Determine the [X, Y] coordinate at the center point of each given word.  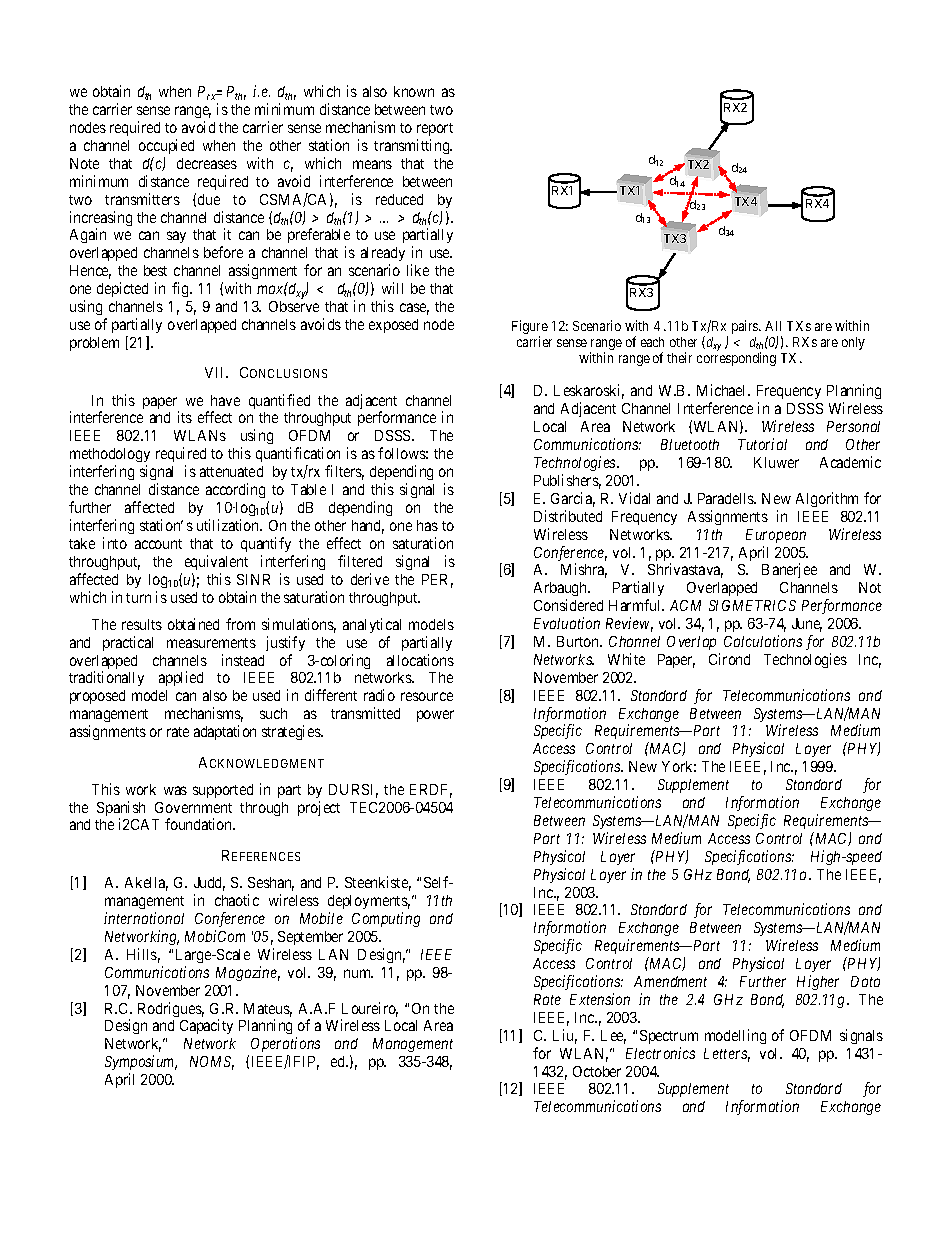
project [319, 808]
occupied [166, 146]
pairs [746, 327]
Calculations [763, 641]
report [435, 129]
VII [216, 372]
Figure [530, 328]
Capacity [206, 1026]
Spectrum [669, 1037]
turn [138, 598]
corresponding [736, 359]
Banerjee [789, 570]
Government [193, 807]
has [427, 525]
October [597, 1071]
